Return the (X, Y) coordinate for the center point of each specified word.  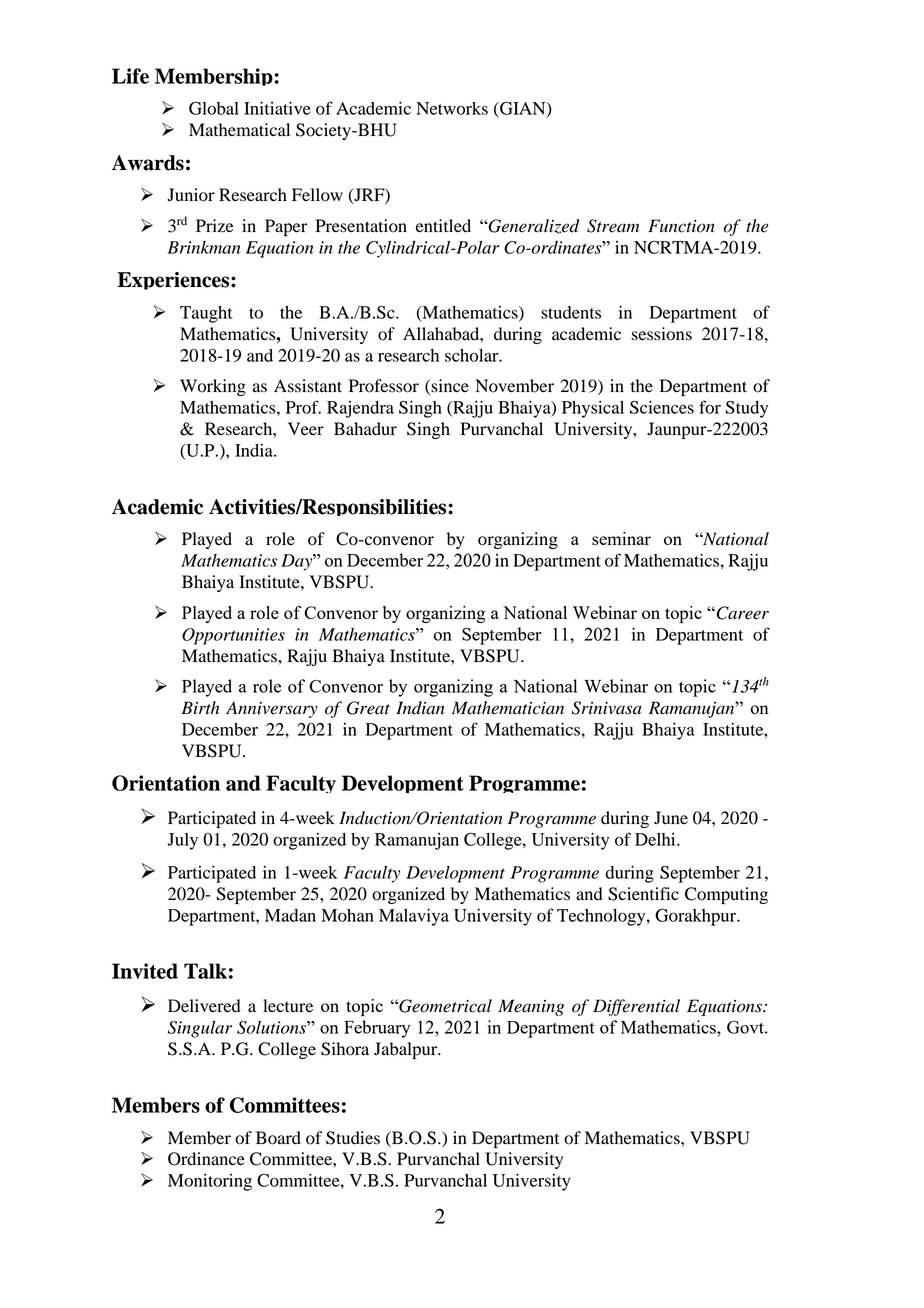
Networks (452, 108)
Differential (636, 1007)
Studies (353, 1138)
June (671, 818)
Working (213, 387)
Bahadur (365, 429)
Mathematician (508, 708)
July (182, 841)
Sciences (662, 407)
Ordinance (206, 1159)
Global (214, 108)
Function (681, 226)
